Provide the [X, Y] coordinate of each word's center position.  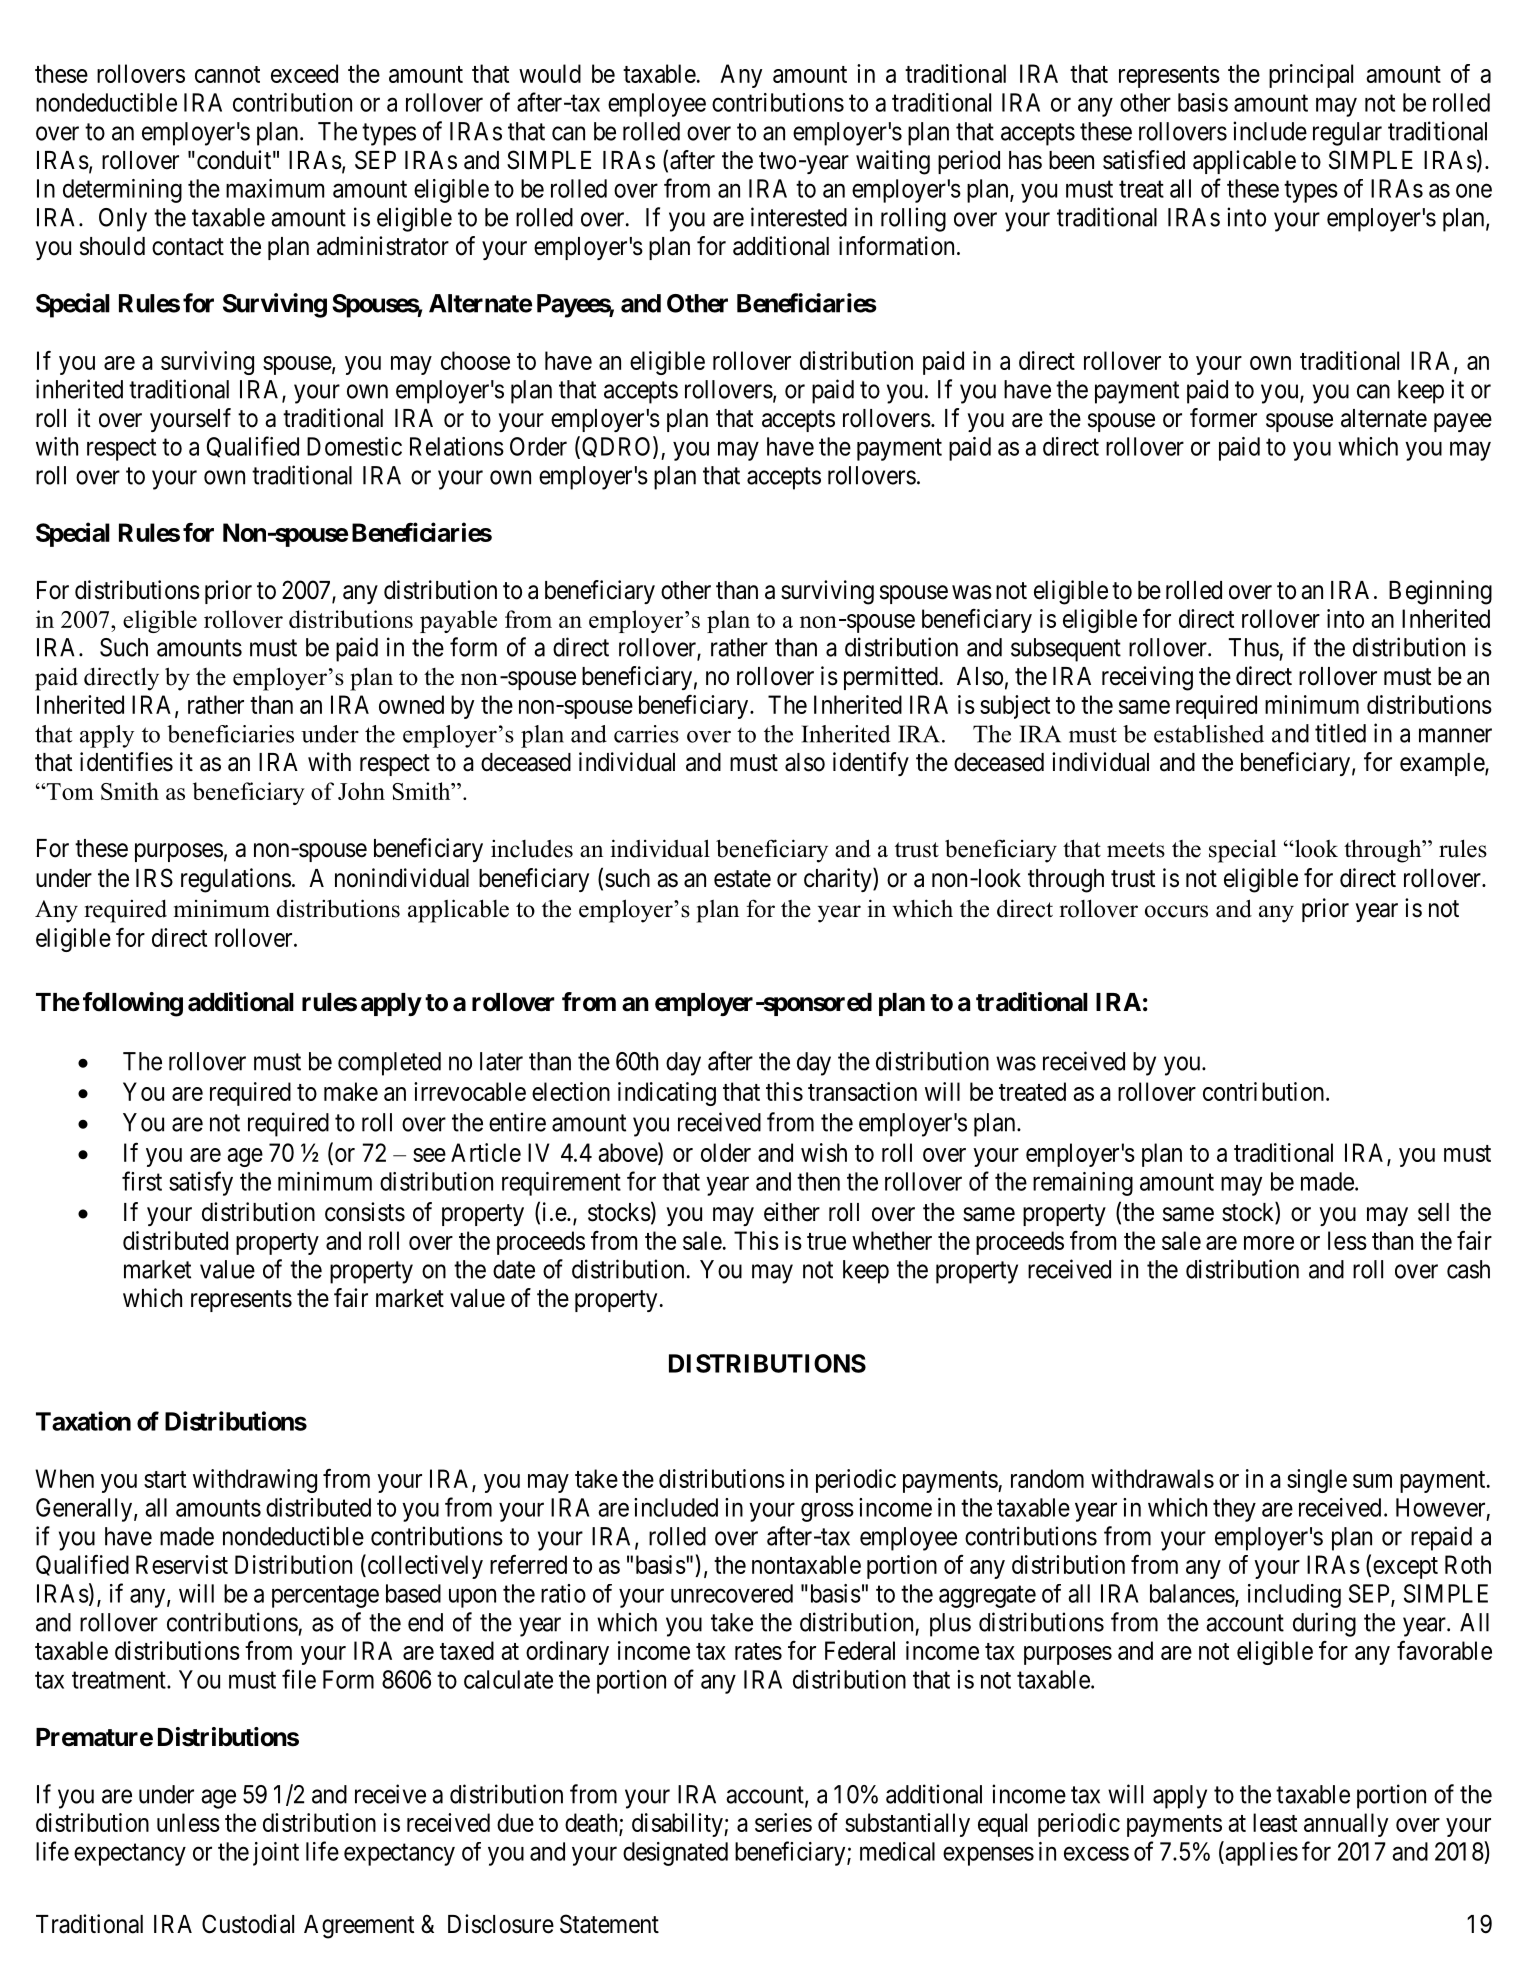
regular [1347, 134]
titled [1340, 733]
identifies [126, 762]
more [1269, 1243]
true [826, 1241]
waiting [893, 162]
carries [646, 734]
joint [276, 1854]
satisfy [201, 1183]
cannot [227, 74]
